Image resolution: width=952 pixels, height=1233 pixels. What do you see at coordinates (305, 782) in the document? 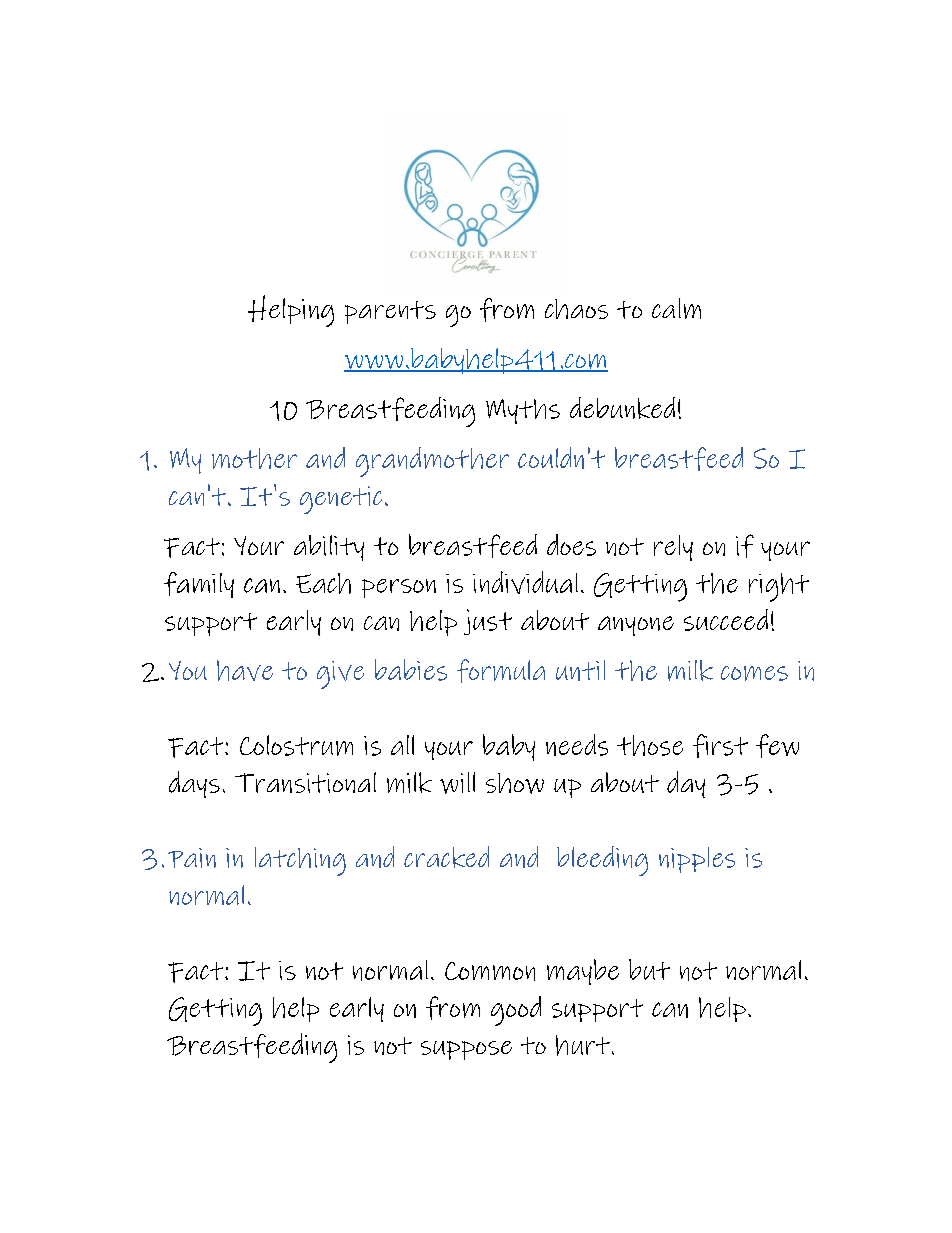
I see `Transitional` at bounding box center [305, 782].
